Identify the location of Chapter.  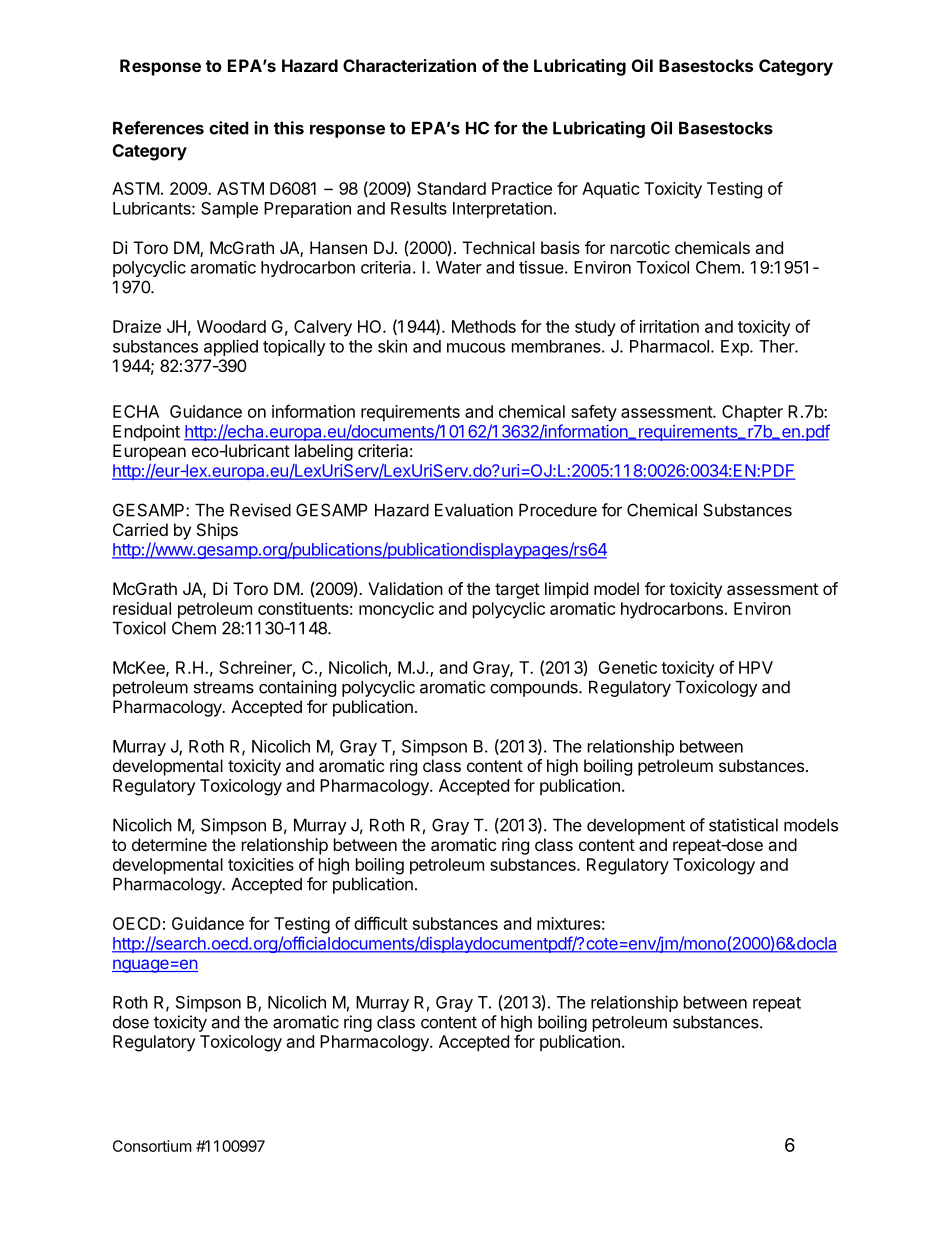
(752, 413).
